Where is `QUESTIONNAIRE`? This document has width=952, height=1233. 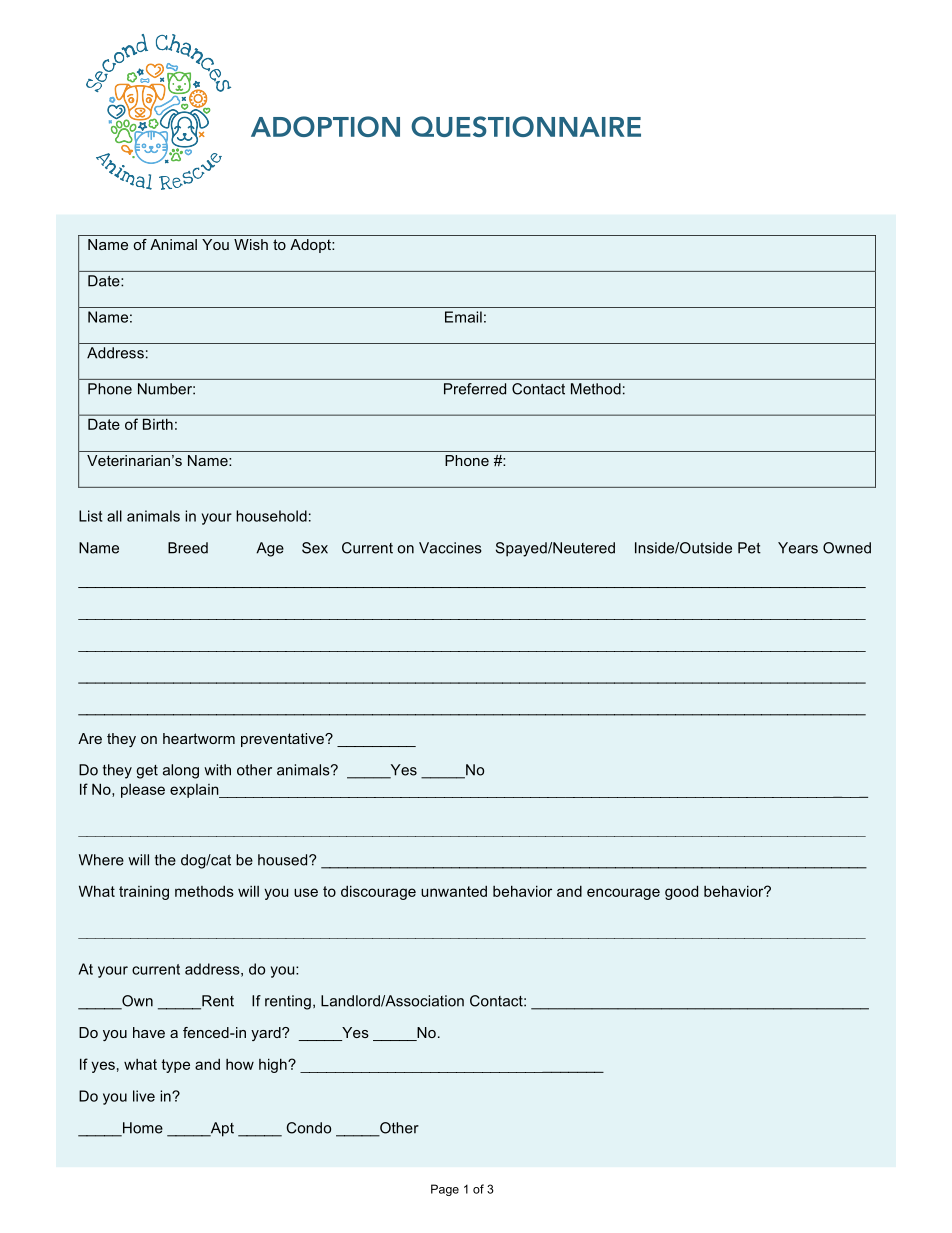 QUESTIONNAIRE is located at coordinates (526, 126).
